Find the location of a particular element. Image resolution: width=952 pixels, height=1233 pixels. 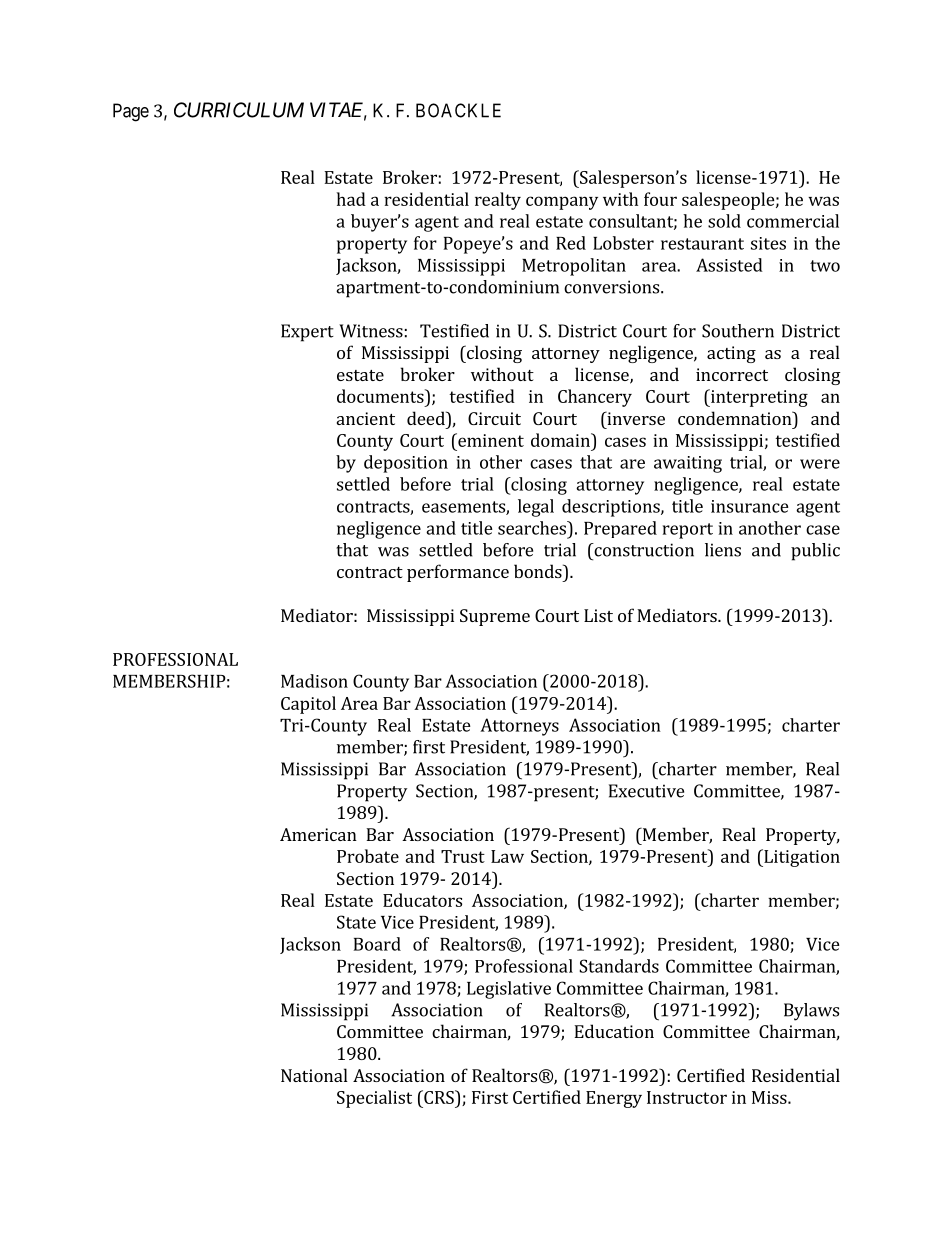

Capitol is located at coordinates (308, 705).
